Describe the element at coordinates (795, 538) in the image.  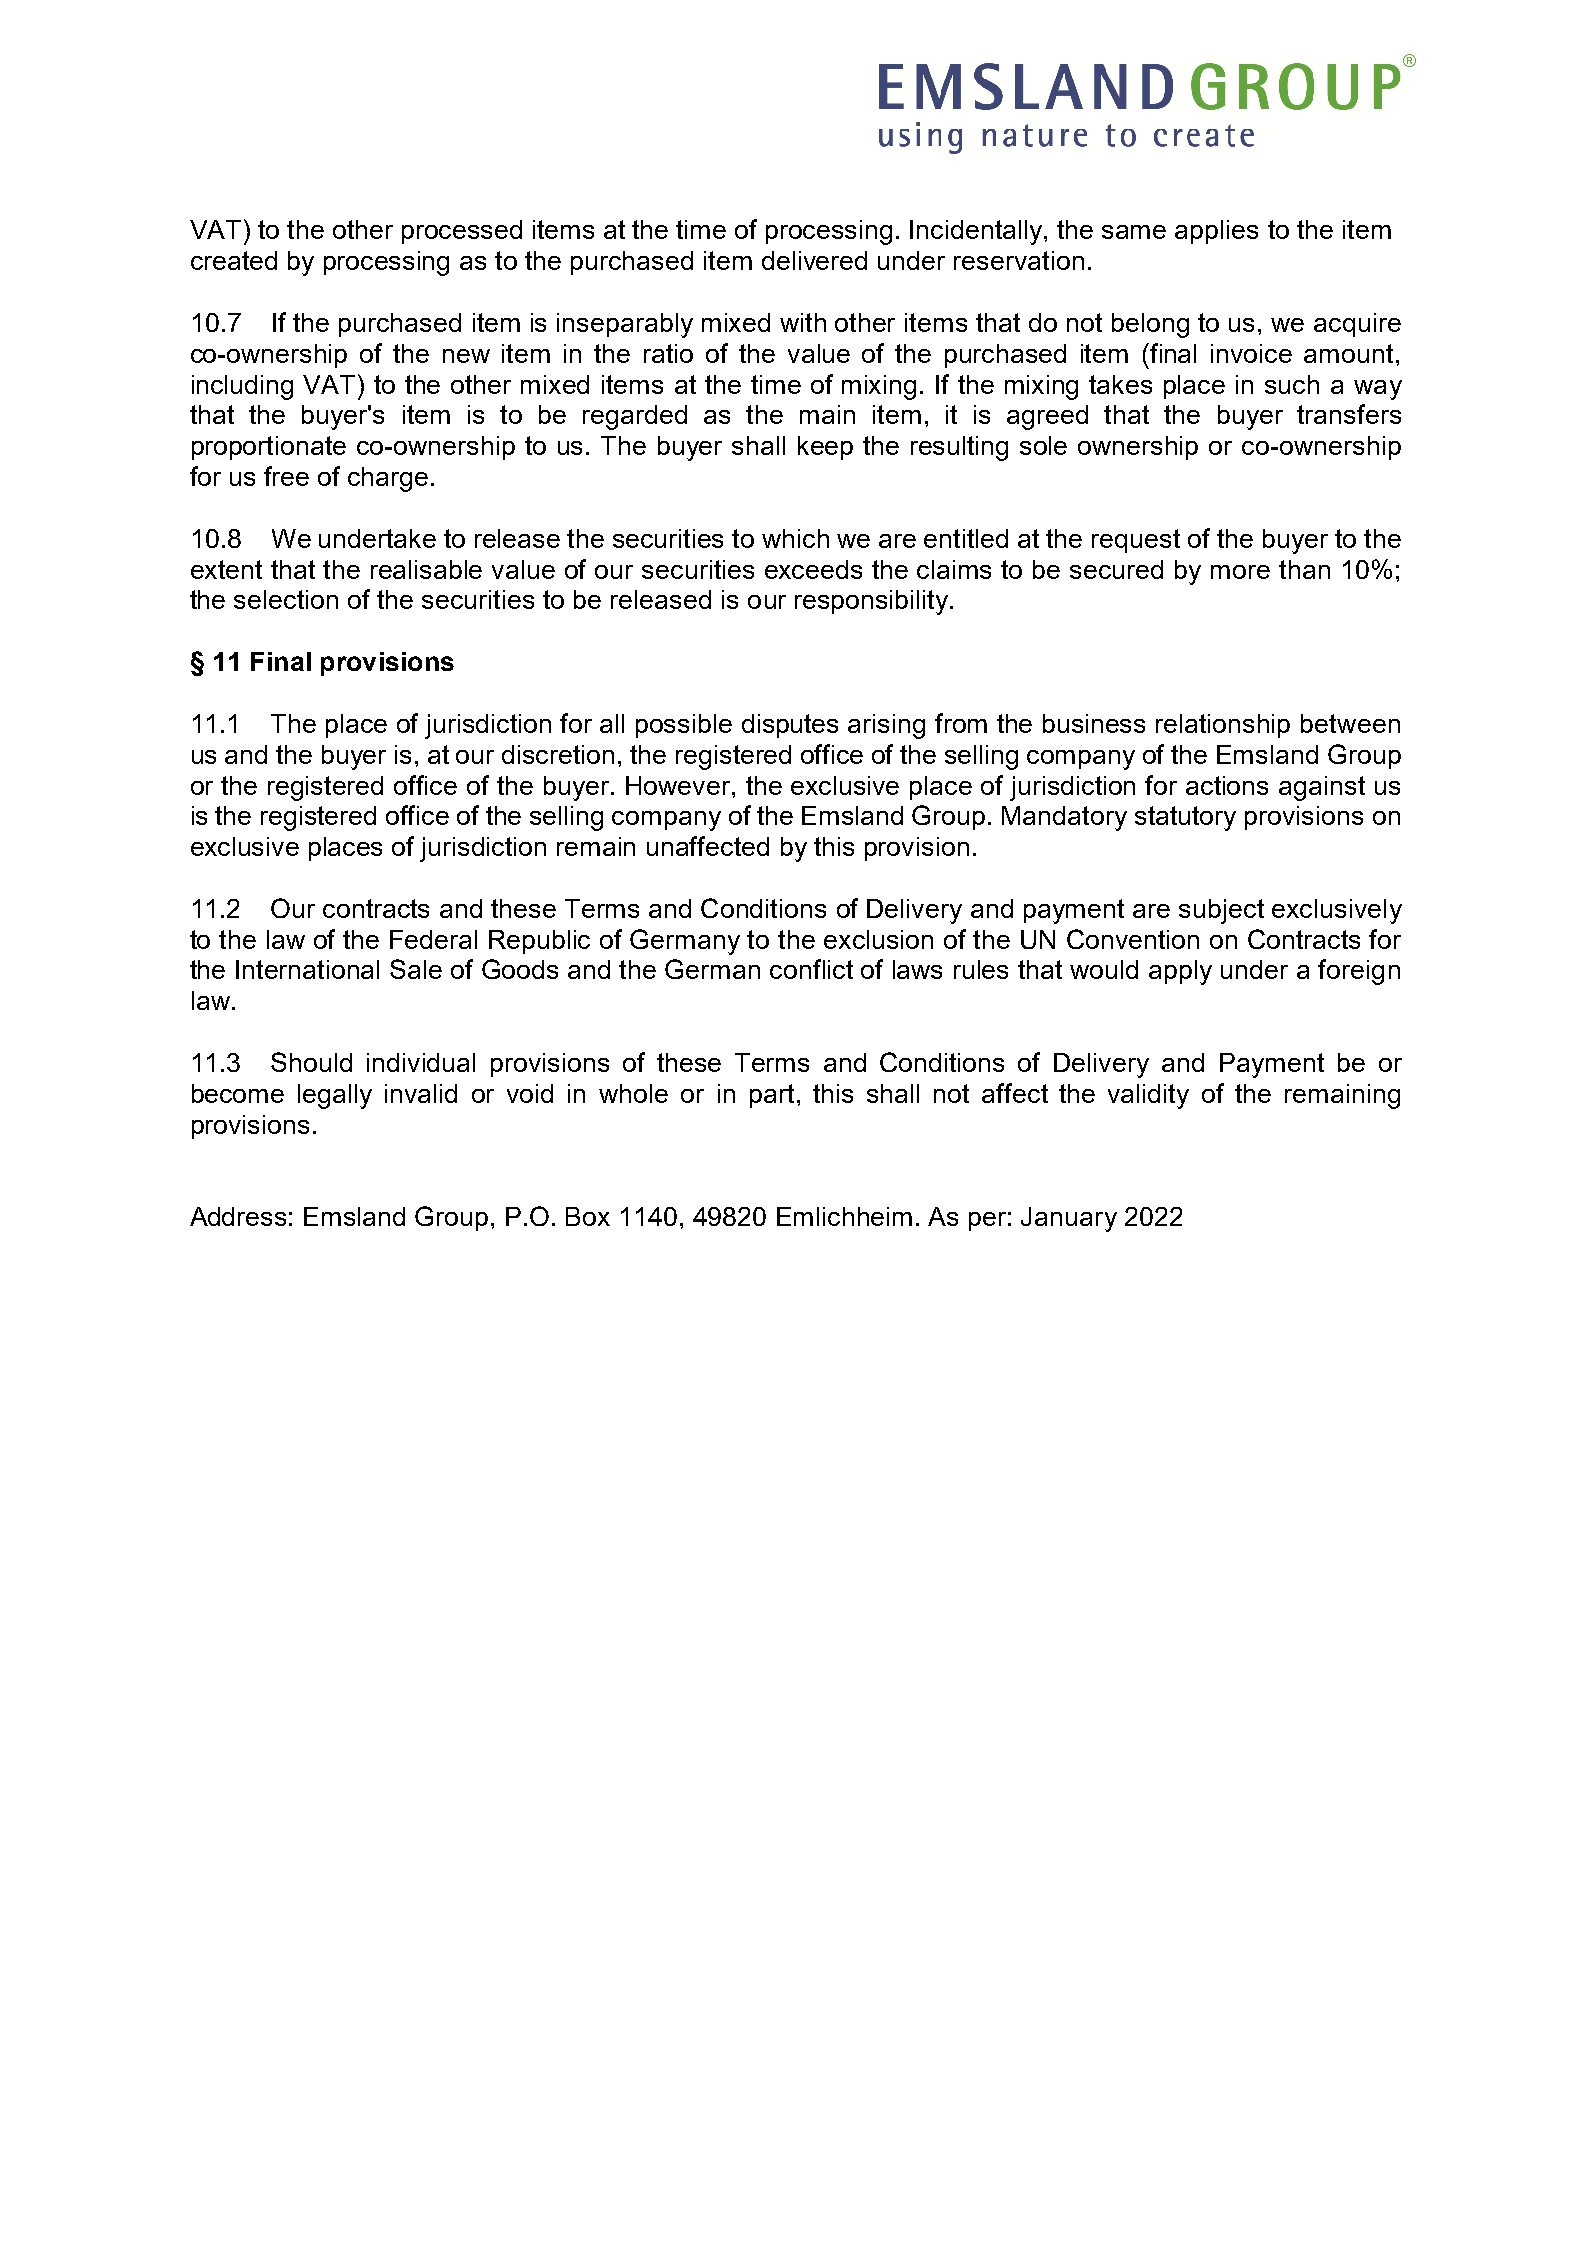
I see `which` at that location.
